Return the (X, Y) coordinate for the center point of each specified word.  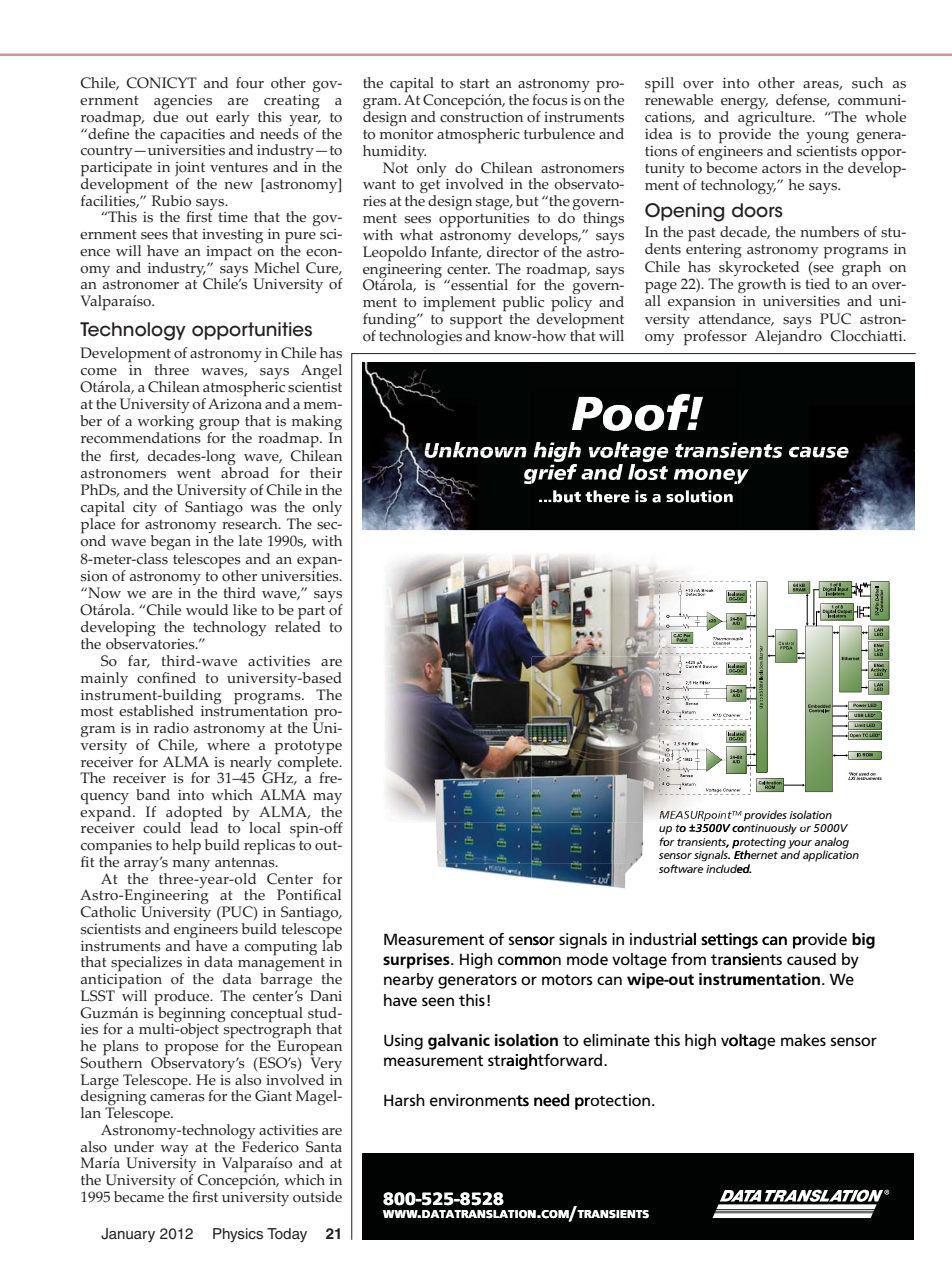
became (139, 1197)
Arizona (235, 403)
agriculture (776, 120)
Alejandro (788, 337)
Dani (326, 995)
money (711, 476)
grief (550, 472)
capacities (192, 136)
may (327, 800)
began (170, 542)
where (228, 744)
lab (332, 944)
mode (587, 959)
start (475, 84)
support (476, 323)
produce (183, 999)
